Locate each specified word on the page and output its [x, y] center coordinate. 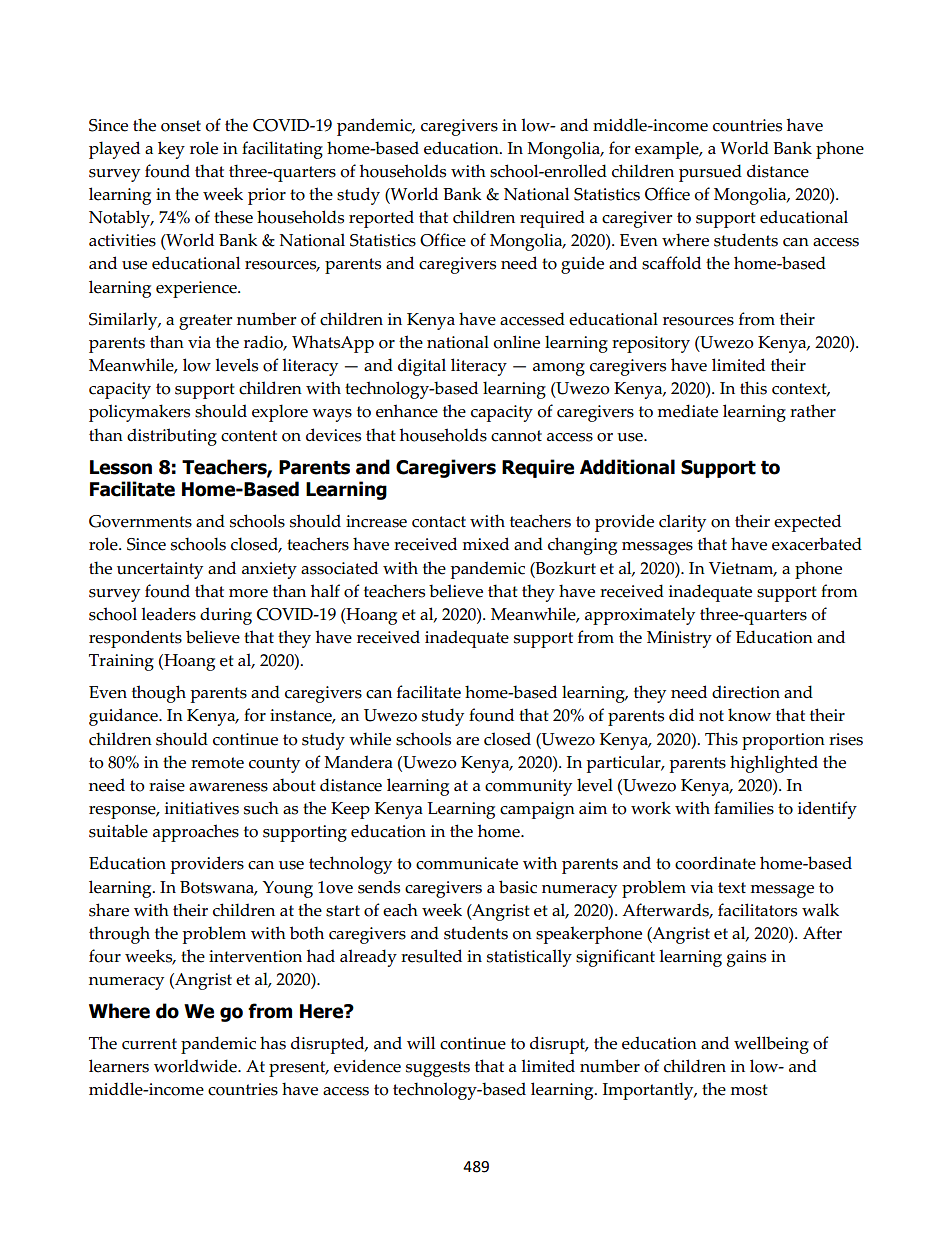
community [528, 787]
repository [651, 344]
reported [381, 219]
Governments [140, 521]
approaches [196, 833]
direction [746, 692]
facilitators [757, 910]
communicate [467, 863]
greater [205, 322]
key [171, 150]
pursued [710, 173]
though [159, 694]
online [516, 342]
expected [807, 523]
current [149, 1044]
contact [439, 522]
